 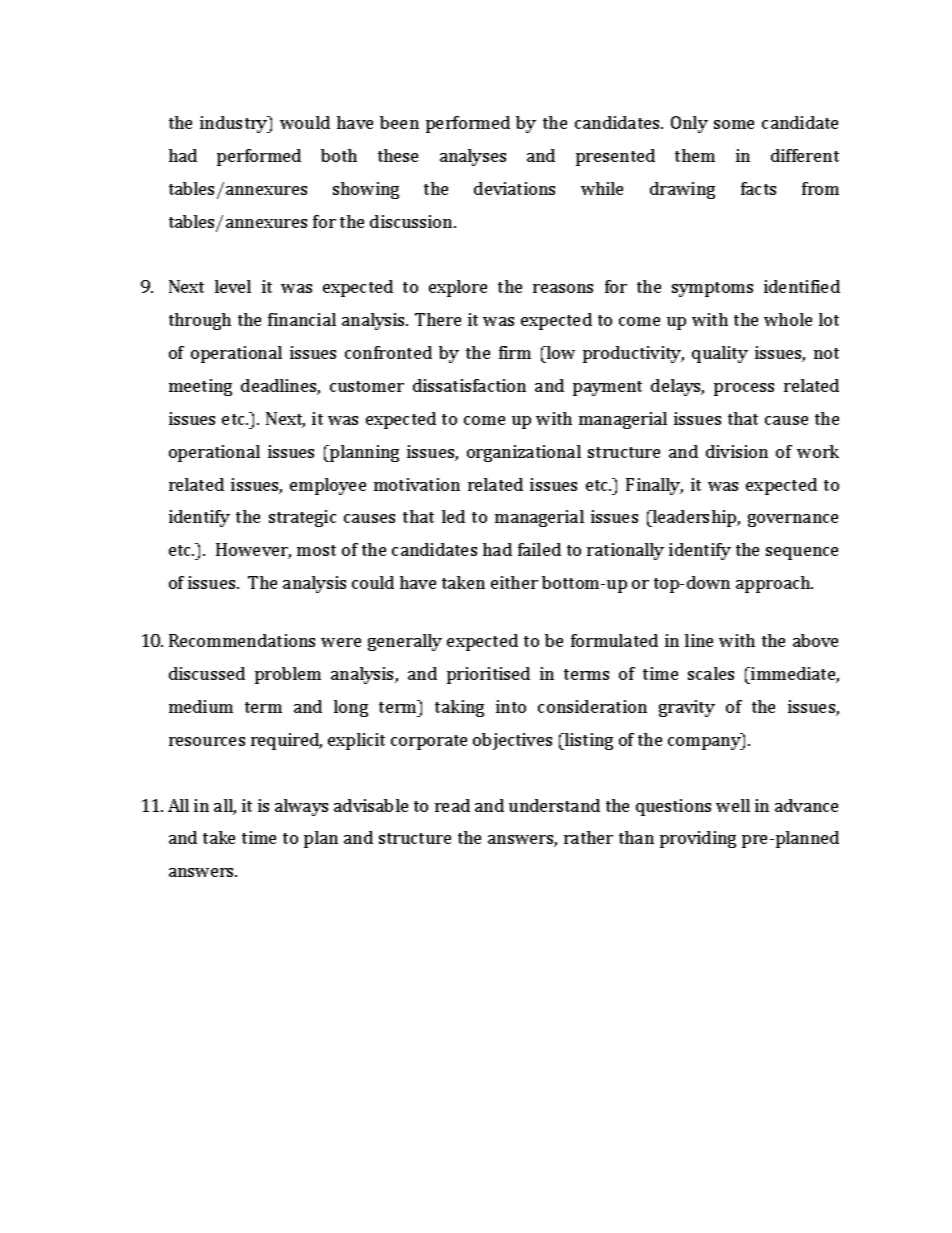 I want to click on scales, so click(x=711, y=673).
